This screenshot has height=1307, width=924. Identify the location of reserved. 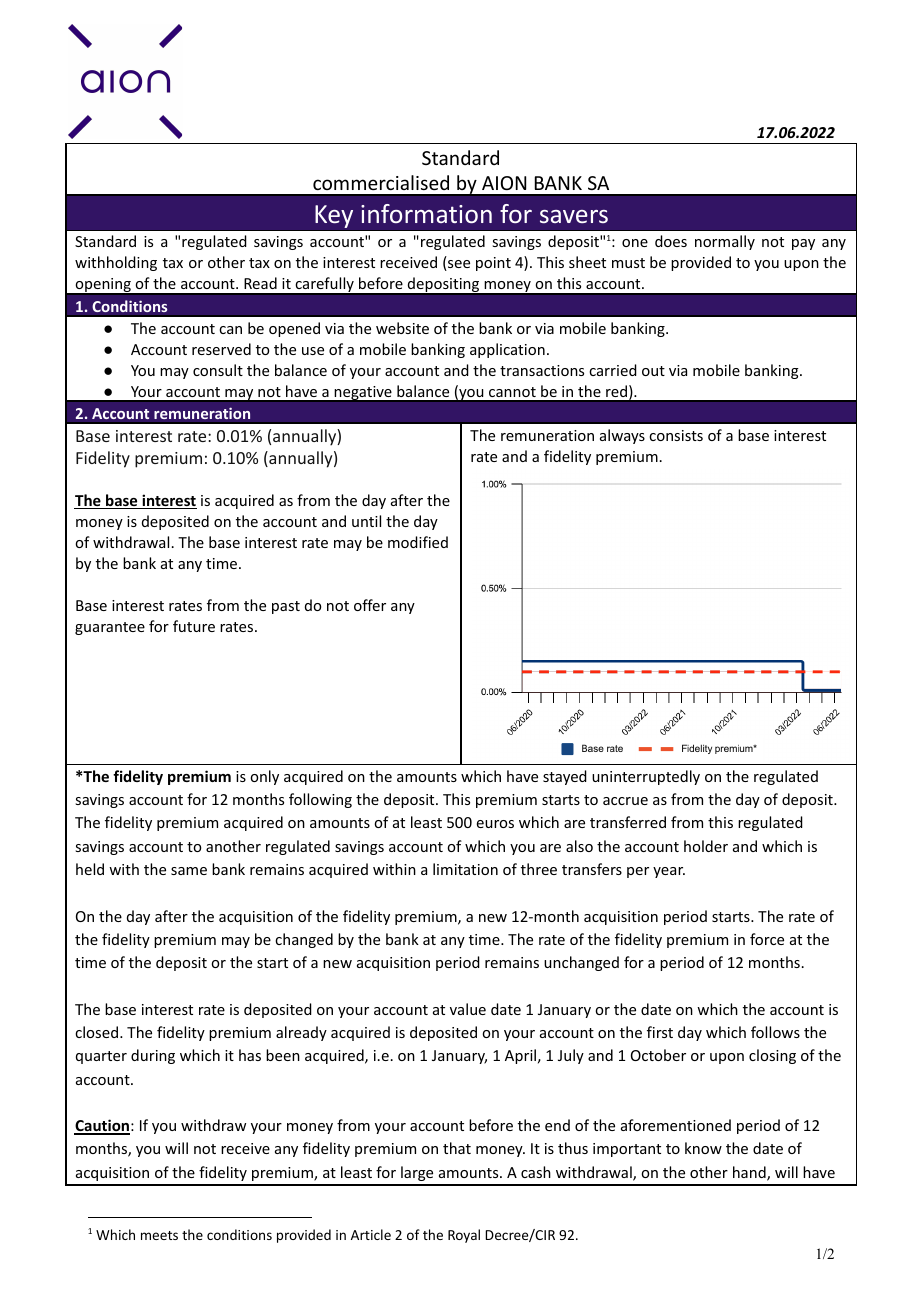
(221, 349).
